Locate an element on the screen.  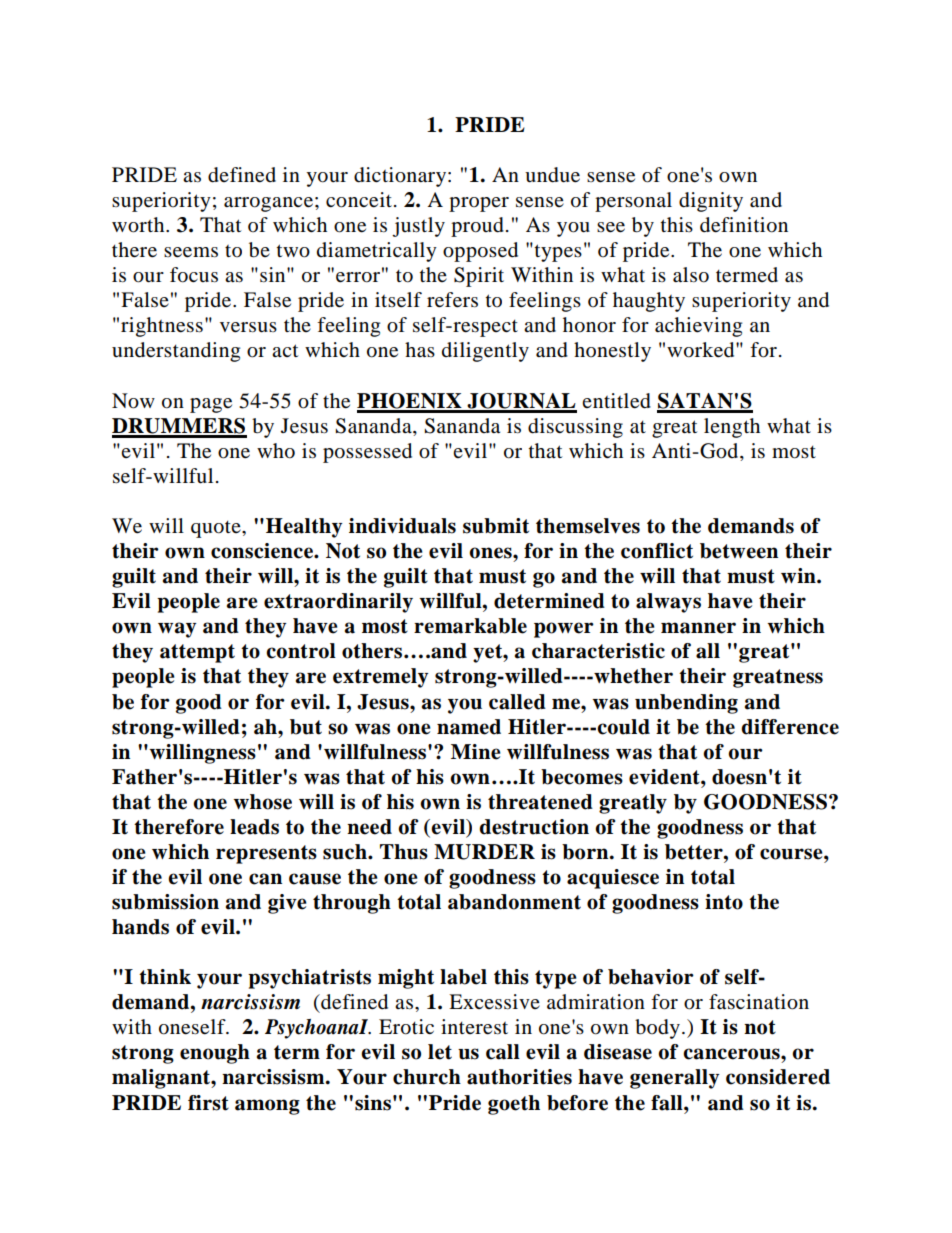
seems is located at coordinates (191, 252).
